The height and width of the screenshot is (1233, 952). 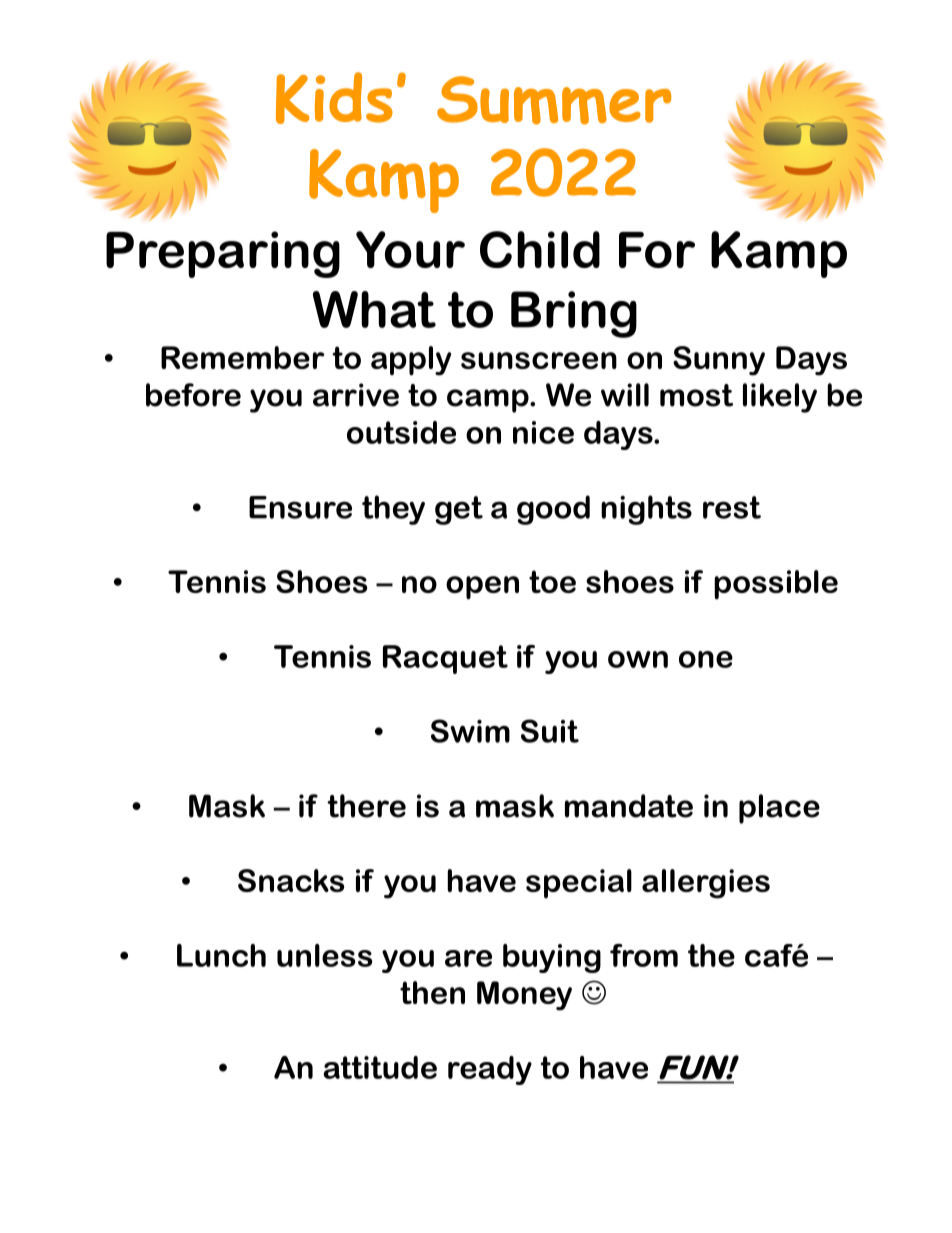 I want to click on open, so click(x=482, y=588).
